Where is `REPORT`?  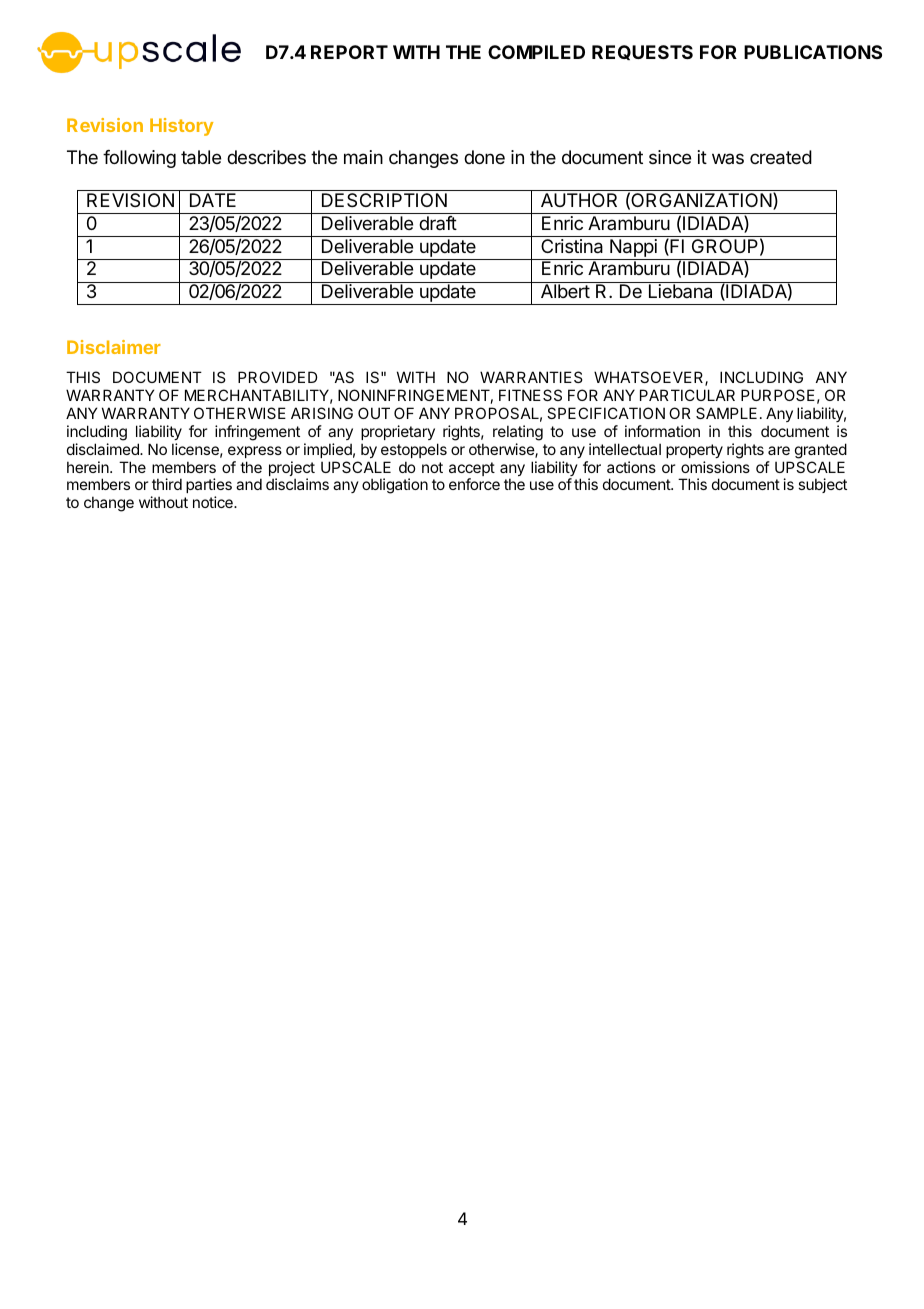 REPORT is located at coordinates (349, 52).
